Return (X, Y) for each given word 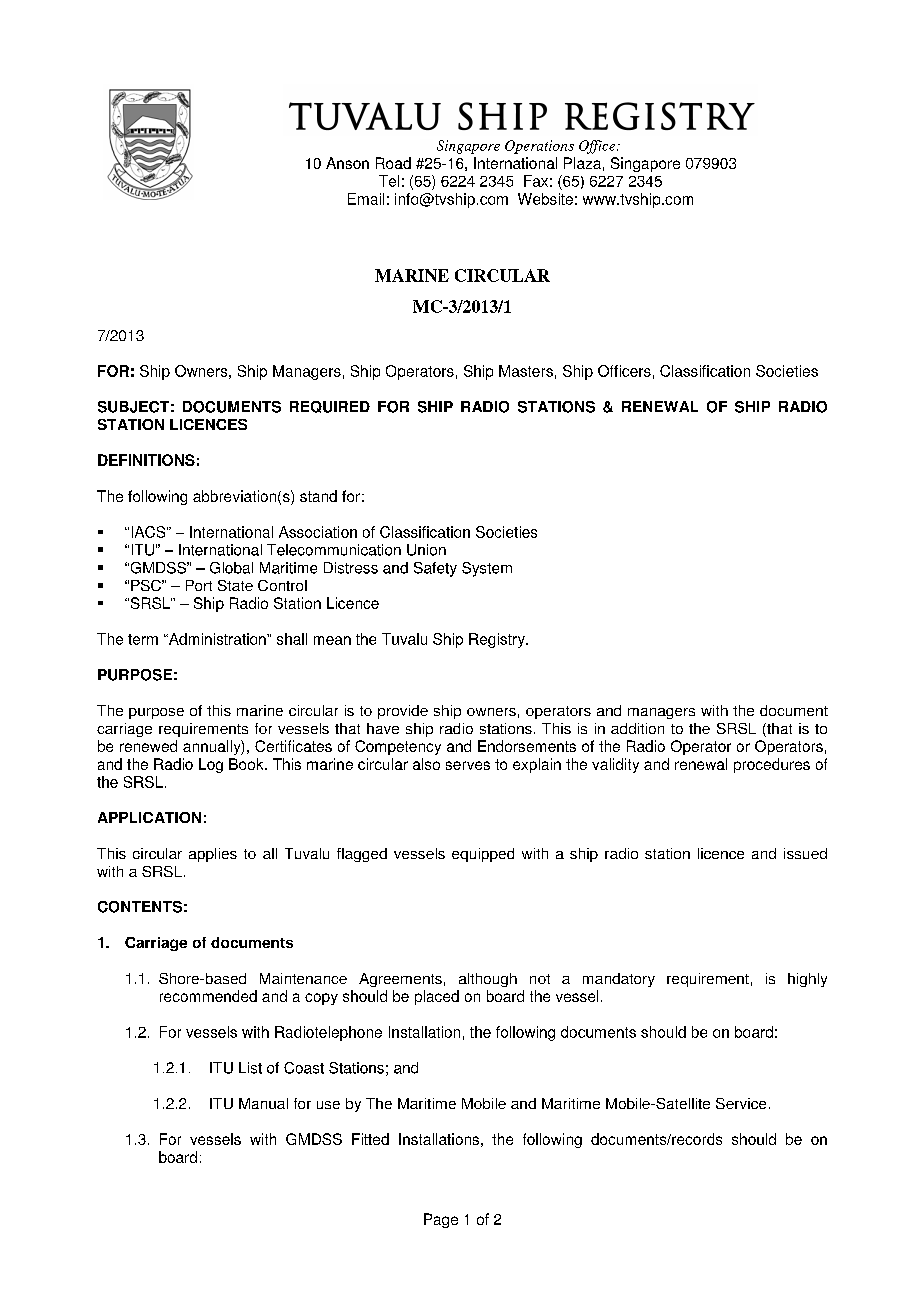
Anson (347, 163)
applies (213, 855)
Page (441, 1220)
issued (805, 853)
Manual (263, 1103)
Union (426, 550)
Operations (539, 147)
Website (545, 199)
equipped (483, 855)
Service (741, 1103)
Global (231, 568)
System (487, 569)
